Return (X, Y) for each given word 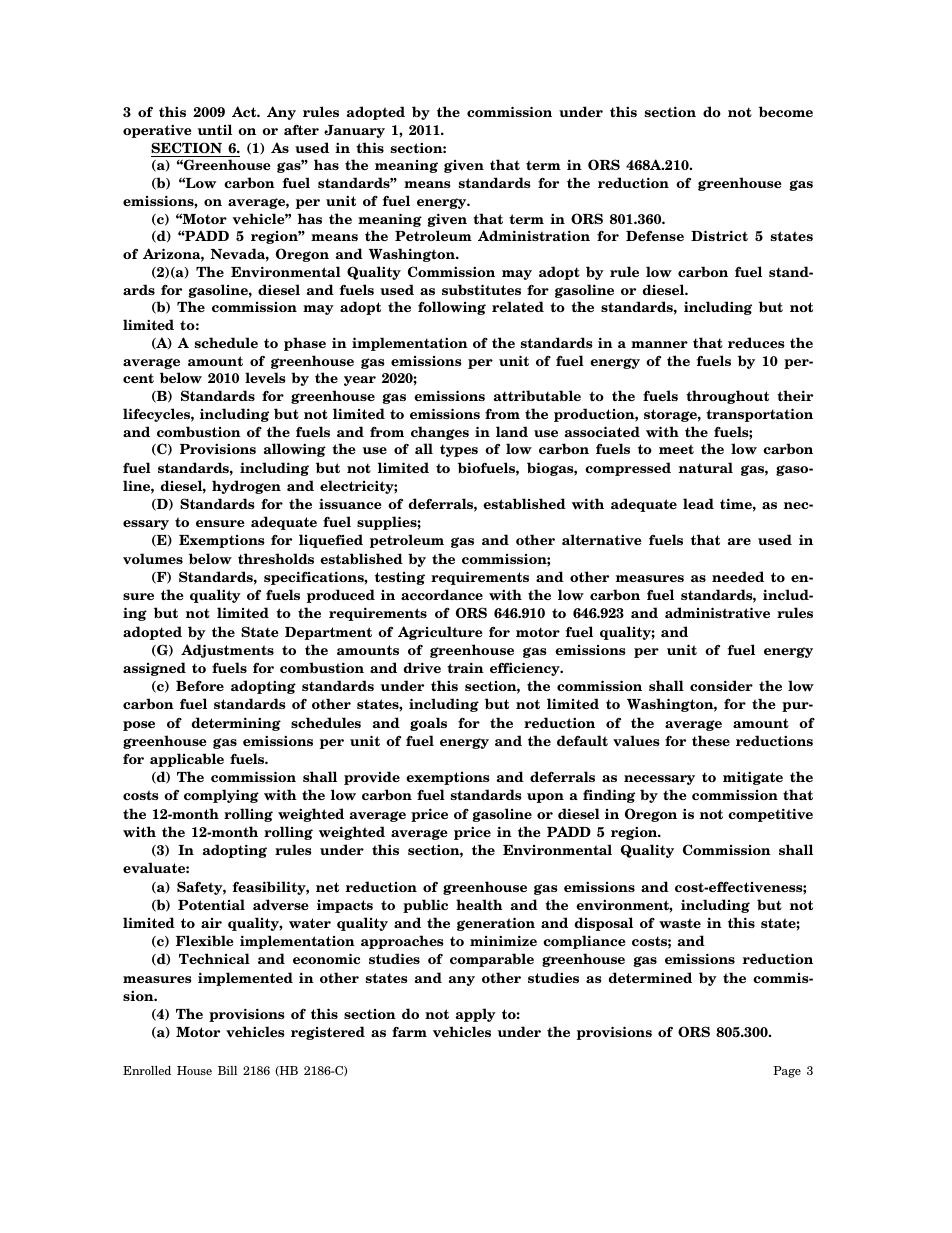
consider (721, 685)
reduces (756, 342)
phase (305, 344)
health (479, 904)
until (215, 129)
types (459, 450)
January (354, 131)
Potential (211, 904)
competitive (770, 815)
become (786, 111)
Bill (227, 1070)
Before (200, 685)
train (465, 667)
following (452, 308)
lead (698, 503)
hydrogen (246, 487)
